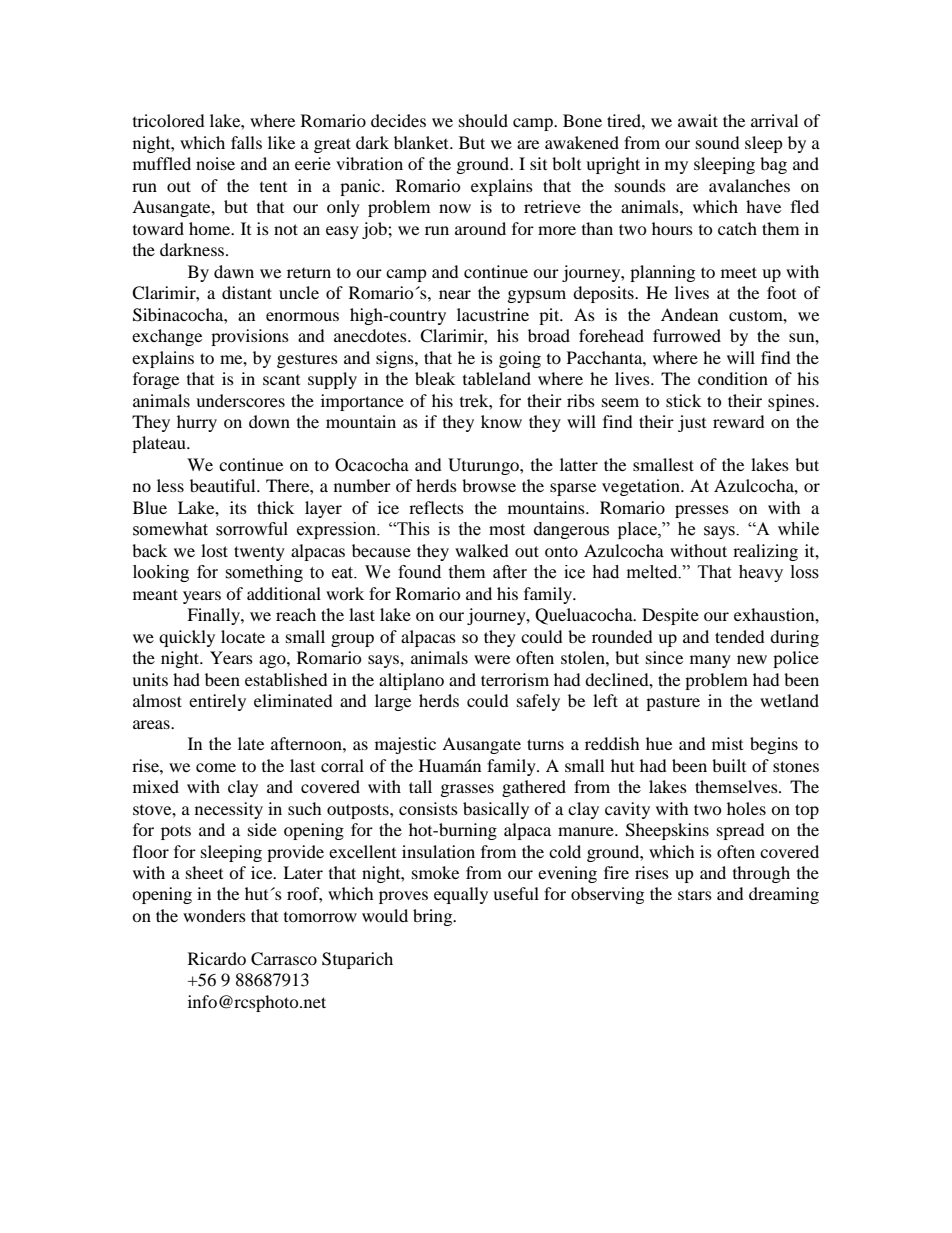 The height and width of the image is (1233, 952). What do you see at coordinates (765, 552) in the image?
I see `realizing` at bounding box center [765, 552].
